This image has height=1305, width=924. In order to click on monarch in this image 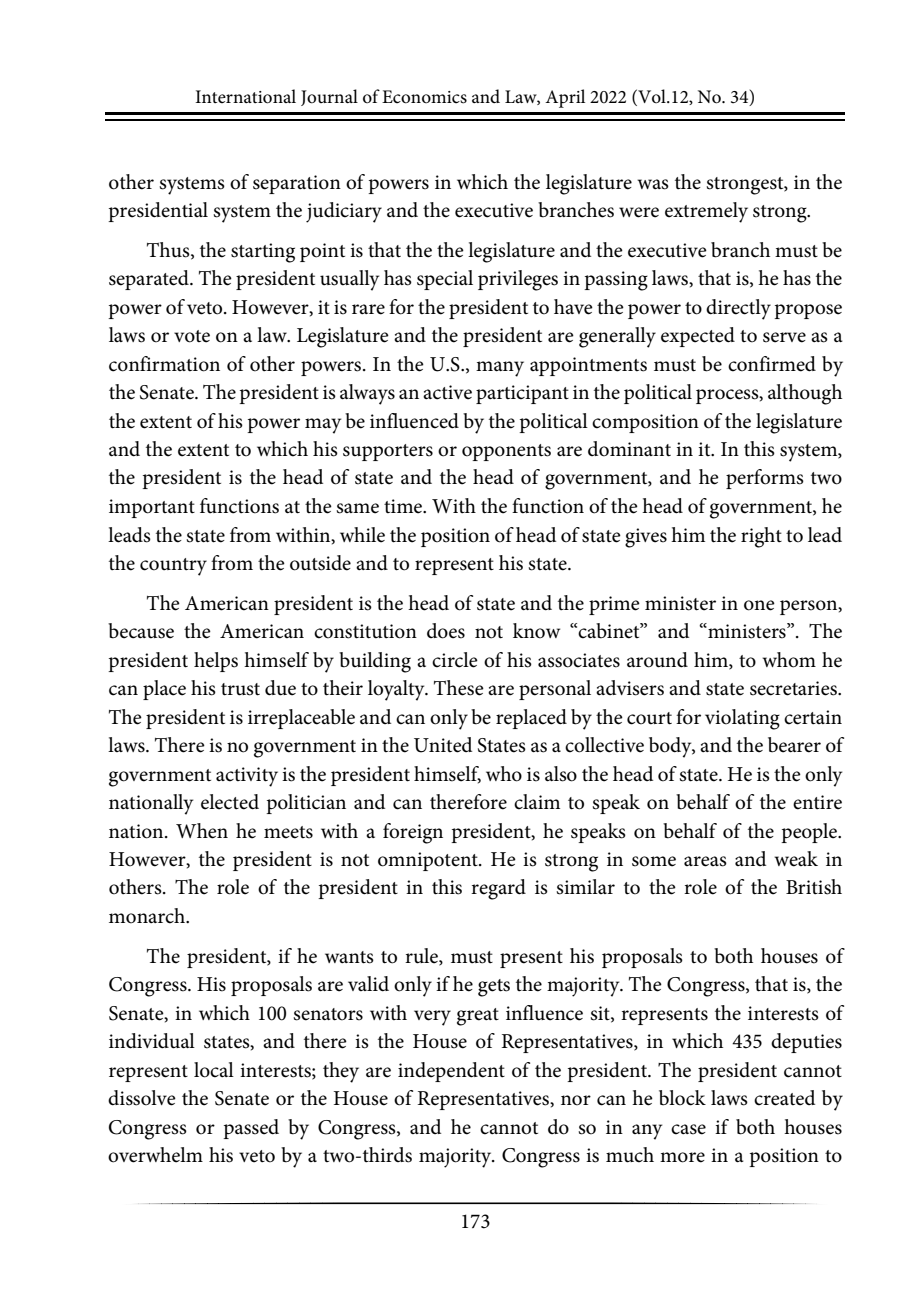, I will do `click(148, 916)`.
